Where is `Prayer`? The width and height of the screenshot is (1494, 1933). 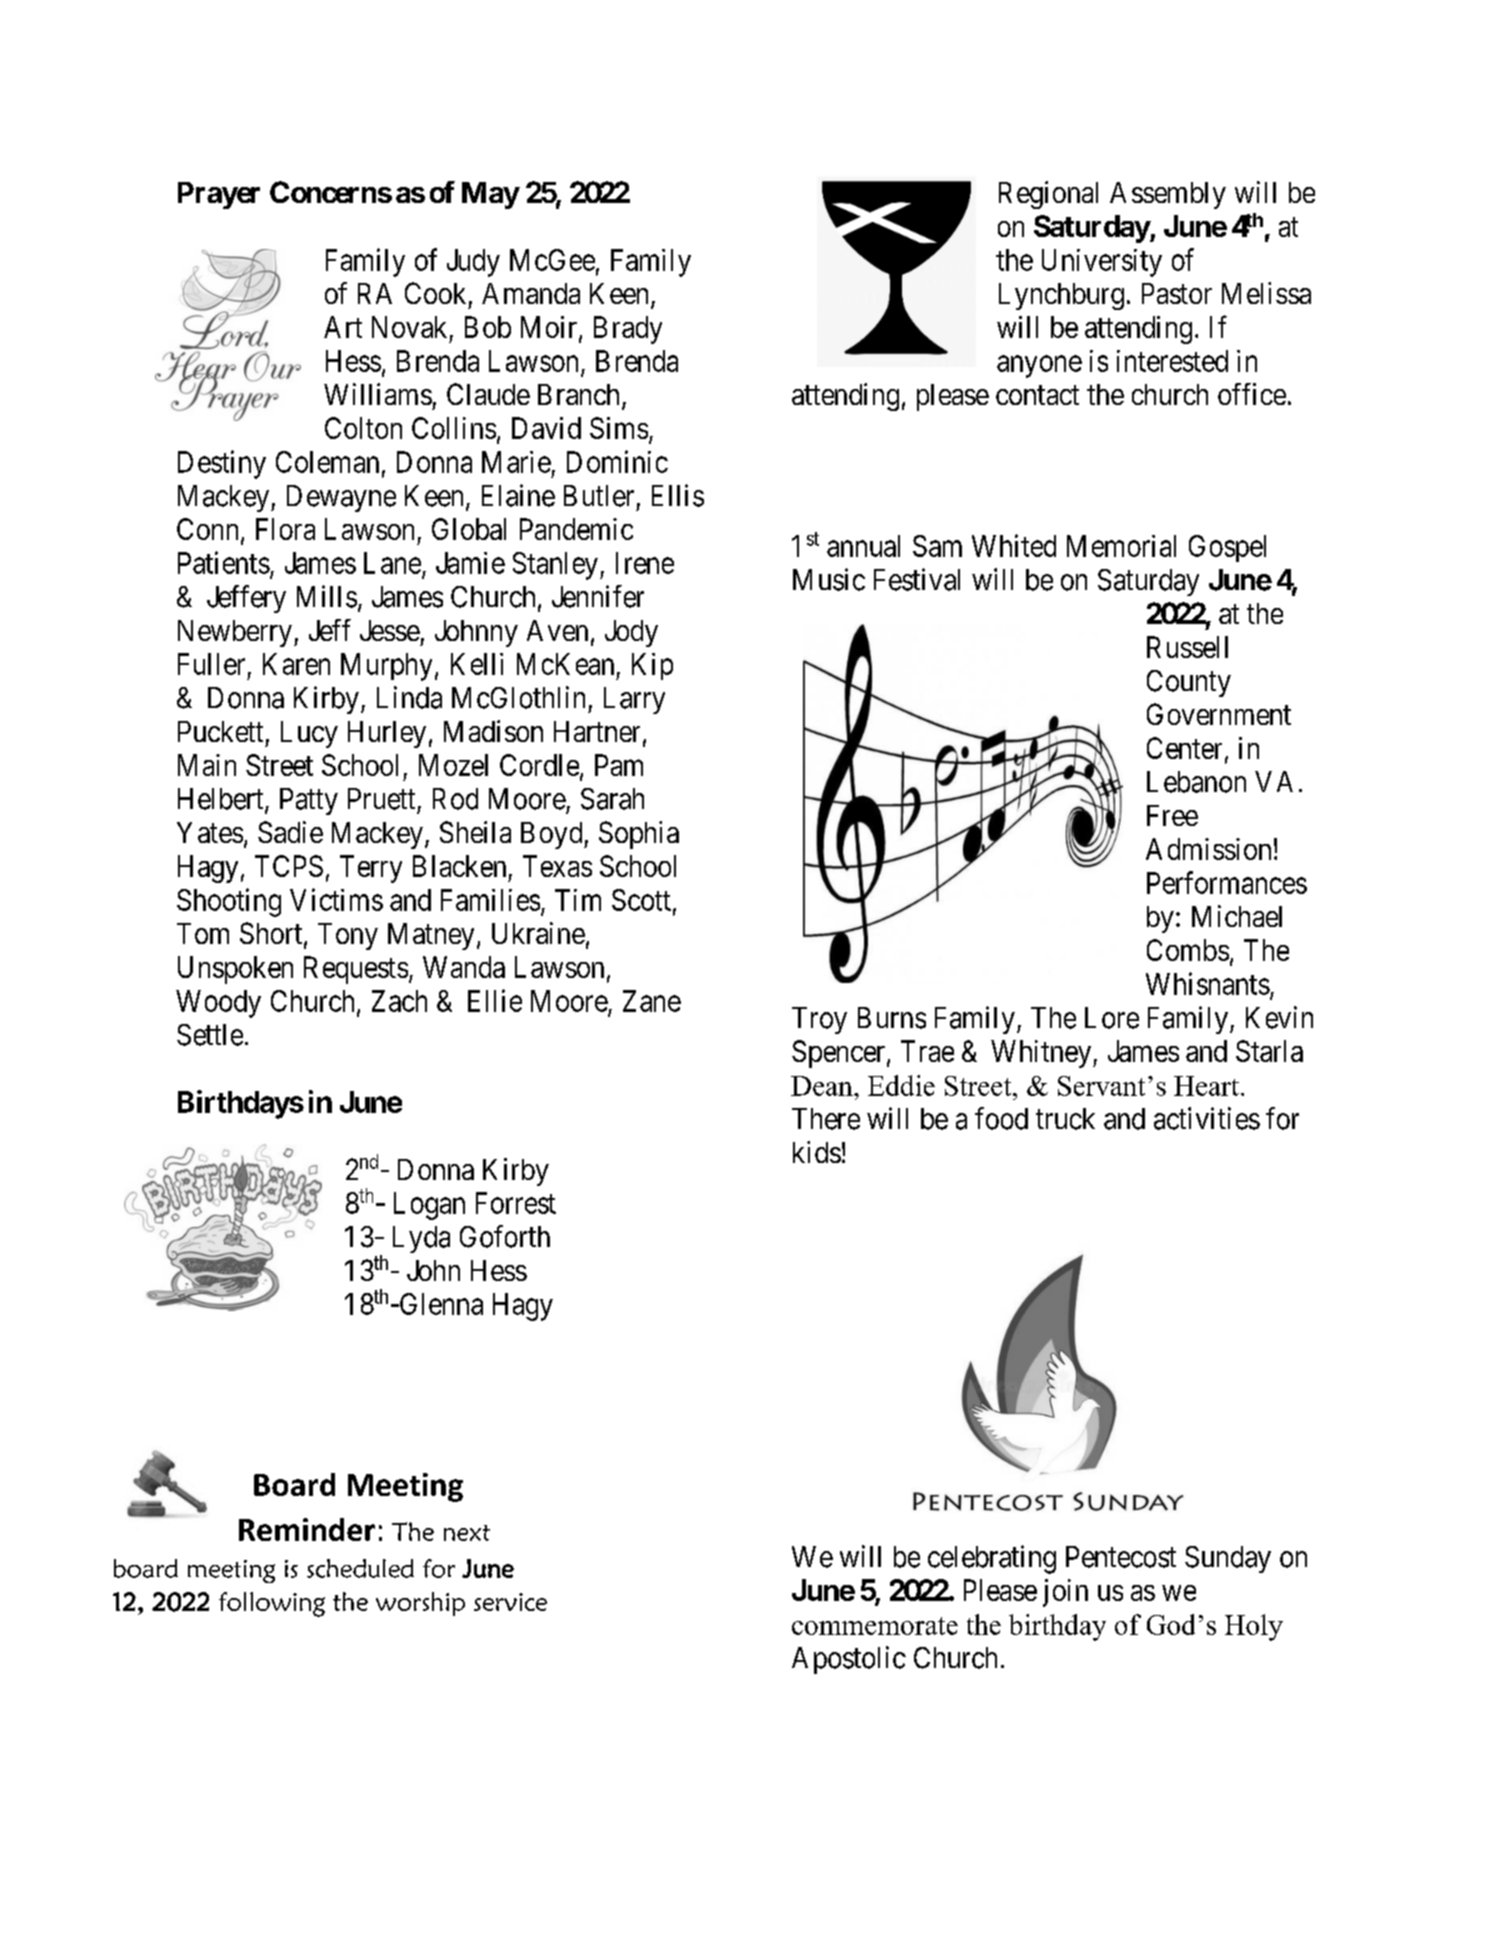 Prayer is located at coordinates (219, 195).
